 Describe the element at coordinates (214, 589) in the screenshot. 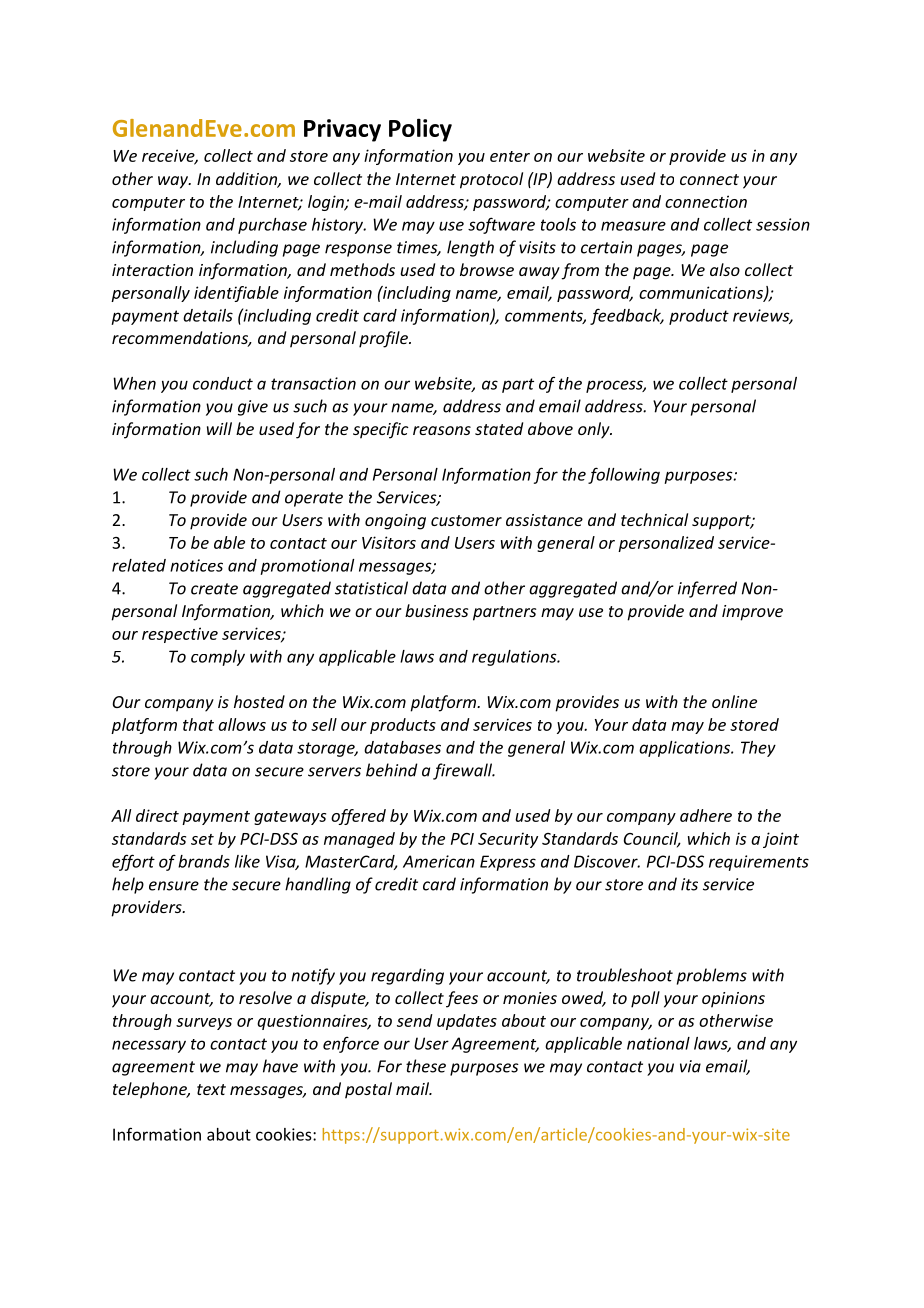

I see `create` at that location.
